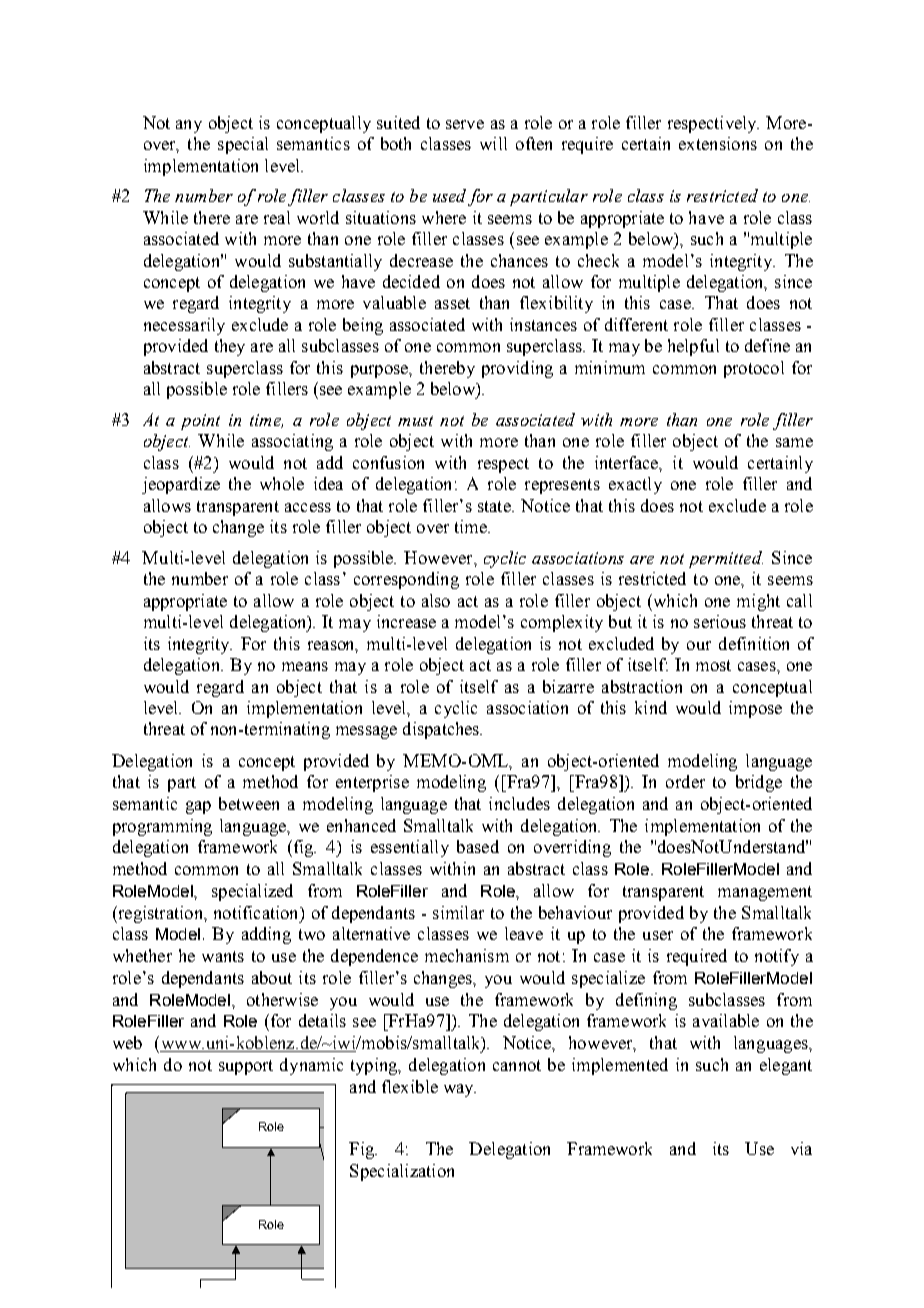 This screenshot has width=924, height=1308. I want to click on must, so click(415, 421).
